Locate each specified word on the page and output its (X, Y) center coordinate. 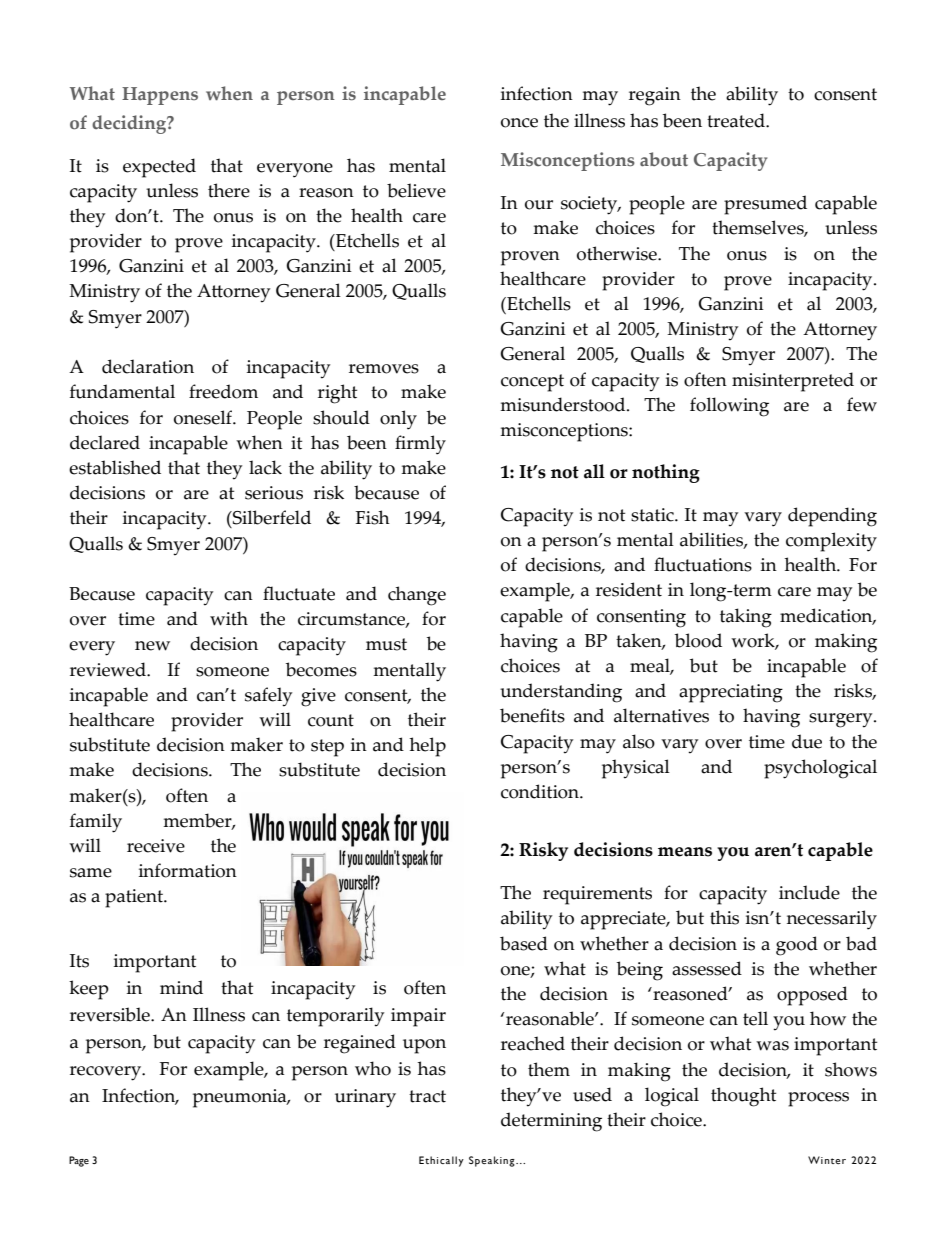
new (152, 646)
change (417, 596)
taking (746, 618)
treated (737, 120)
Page (79, 1161)
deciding (130, 124)
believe (416, 190)
